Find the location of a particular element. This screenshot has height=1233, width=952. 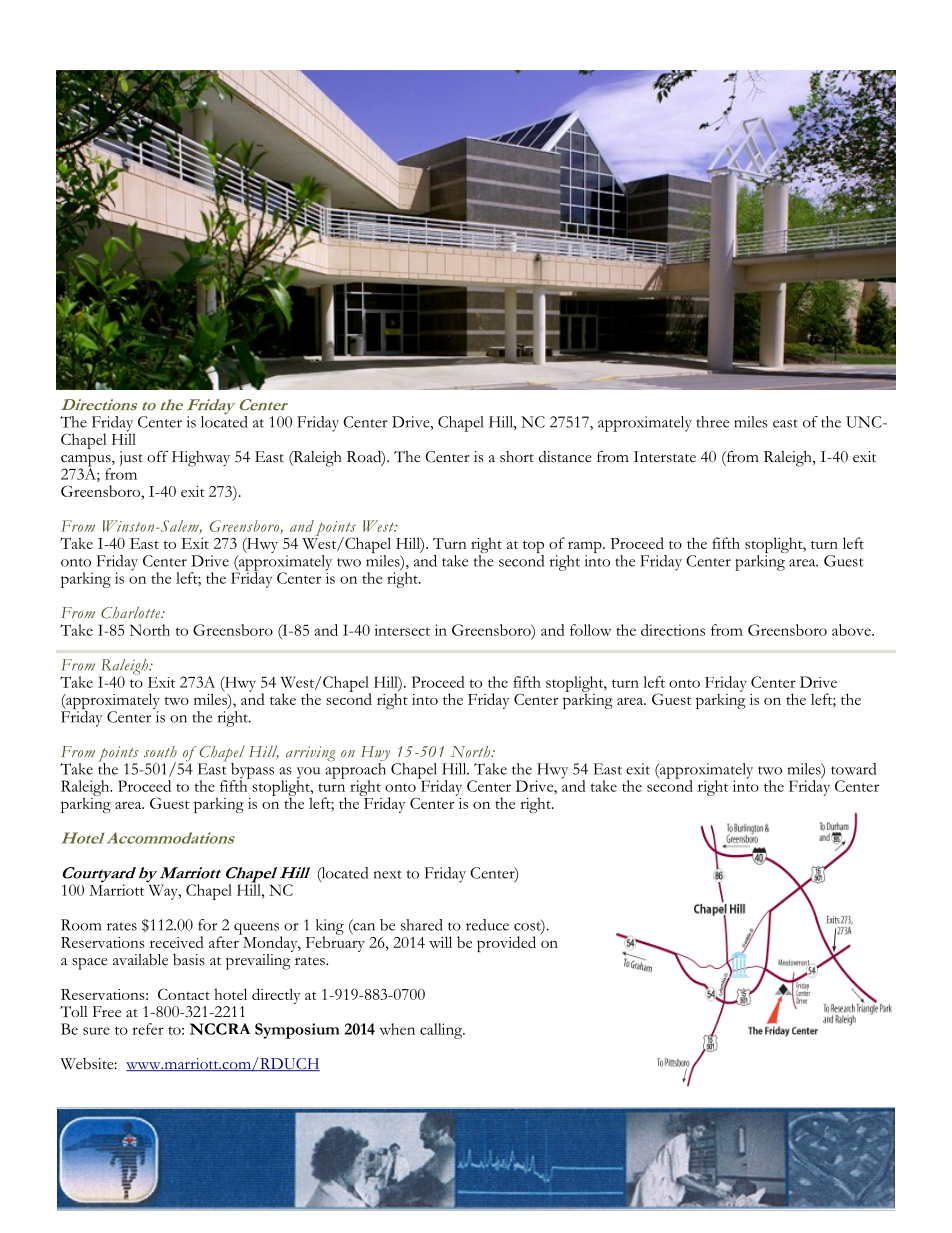

calling is located at coordinates (442, 1031).
